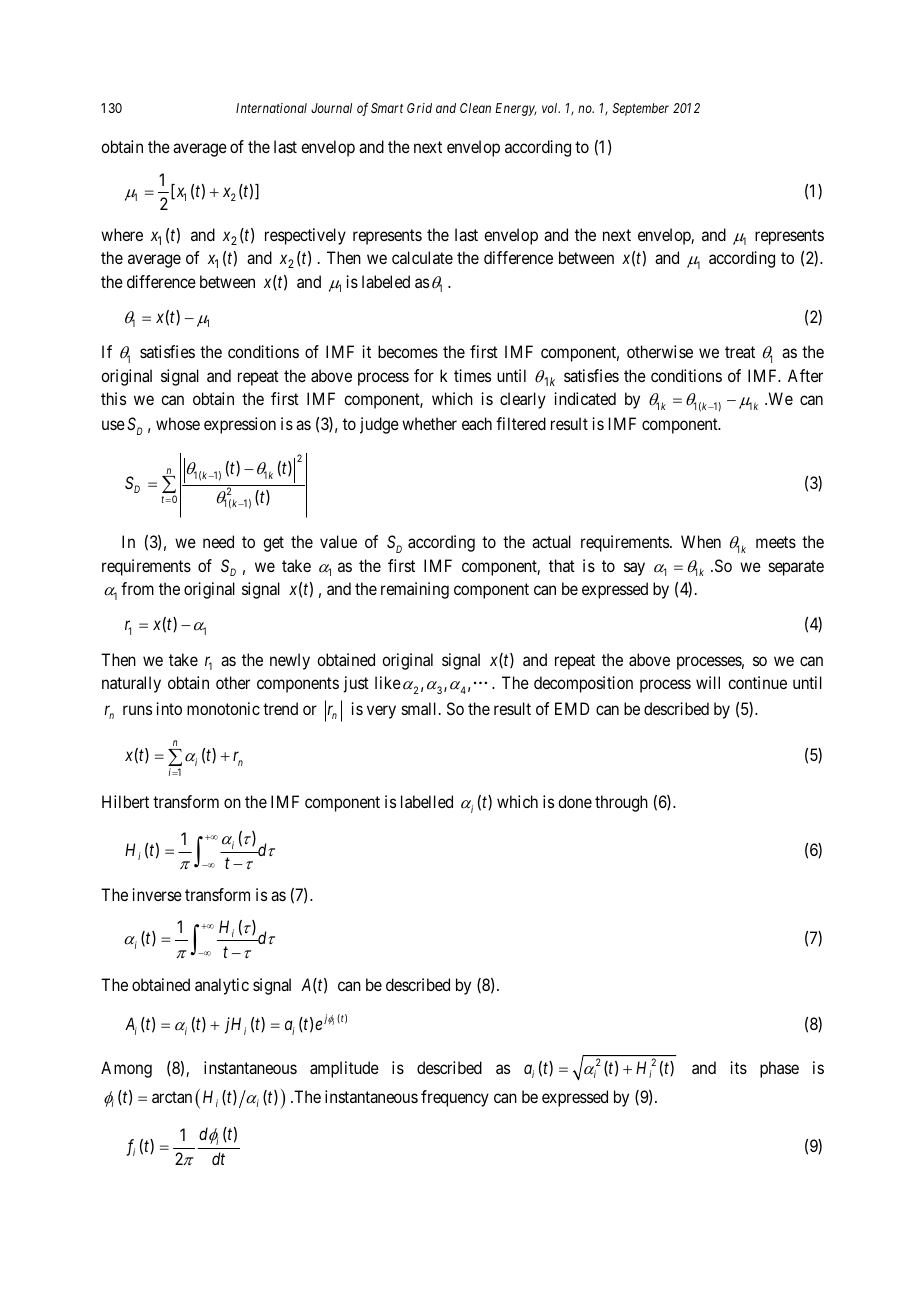 Image resolution: width=924 pixels, height=1308 pixels. Describe the element at coordinates (641, 109) in the page. I see `September` at that location.
